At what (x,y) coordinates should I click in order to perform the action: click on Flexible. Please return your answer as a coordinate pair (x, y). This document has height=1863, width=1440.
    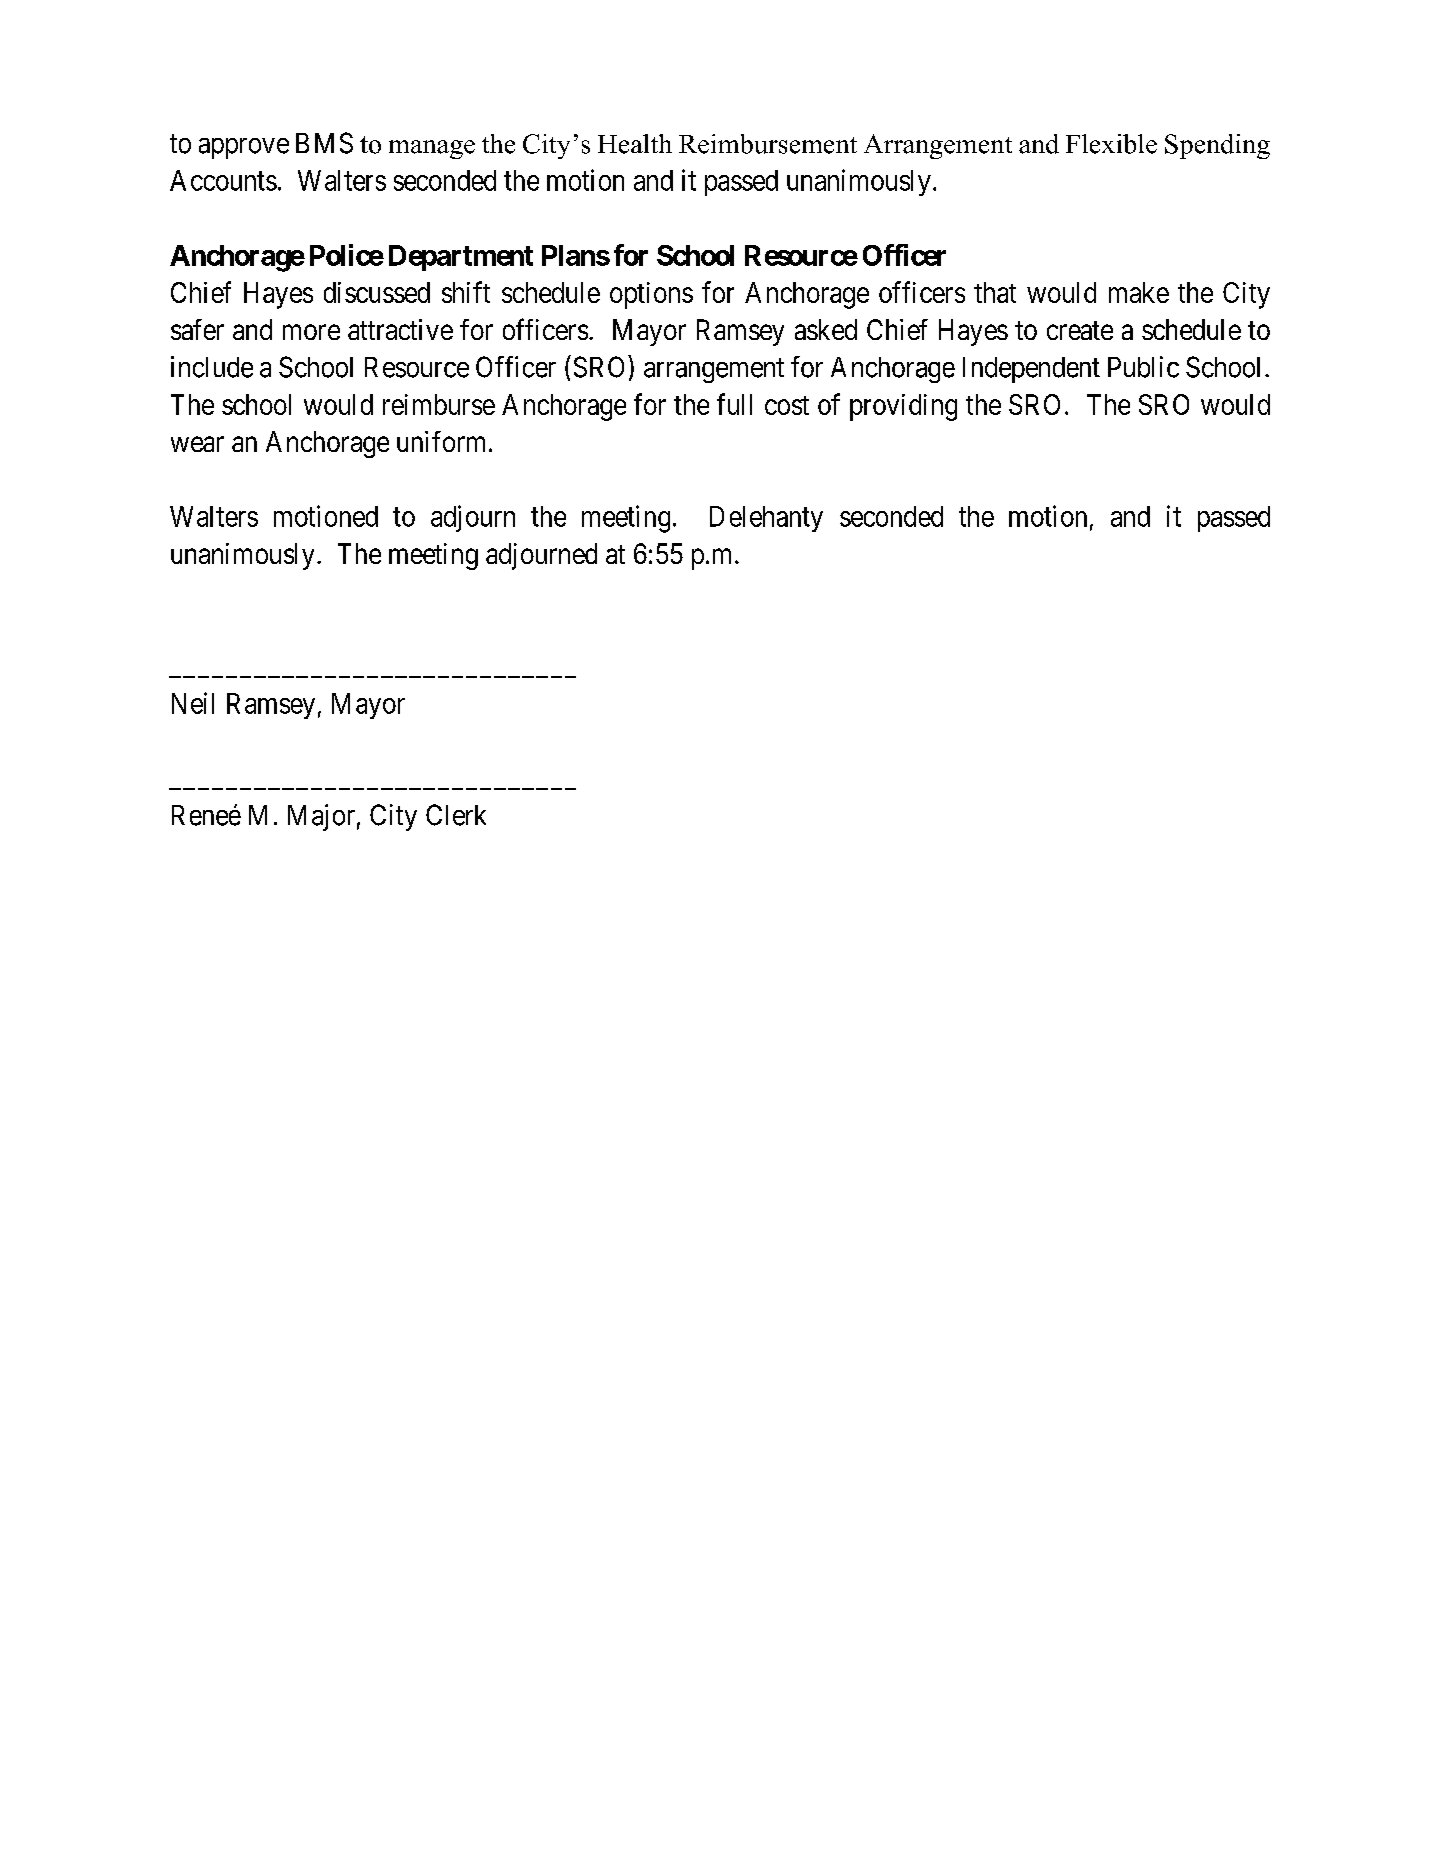
    Looking at the image, I should click on (1111, 144).
